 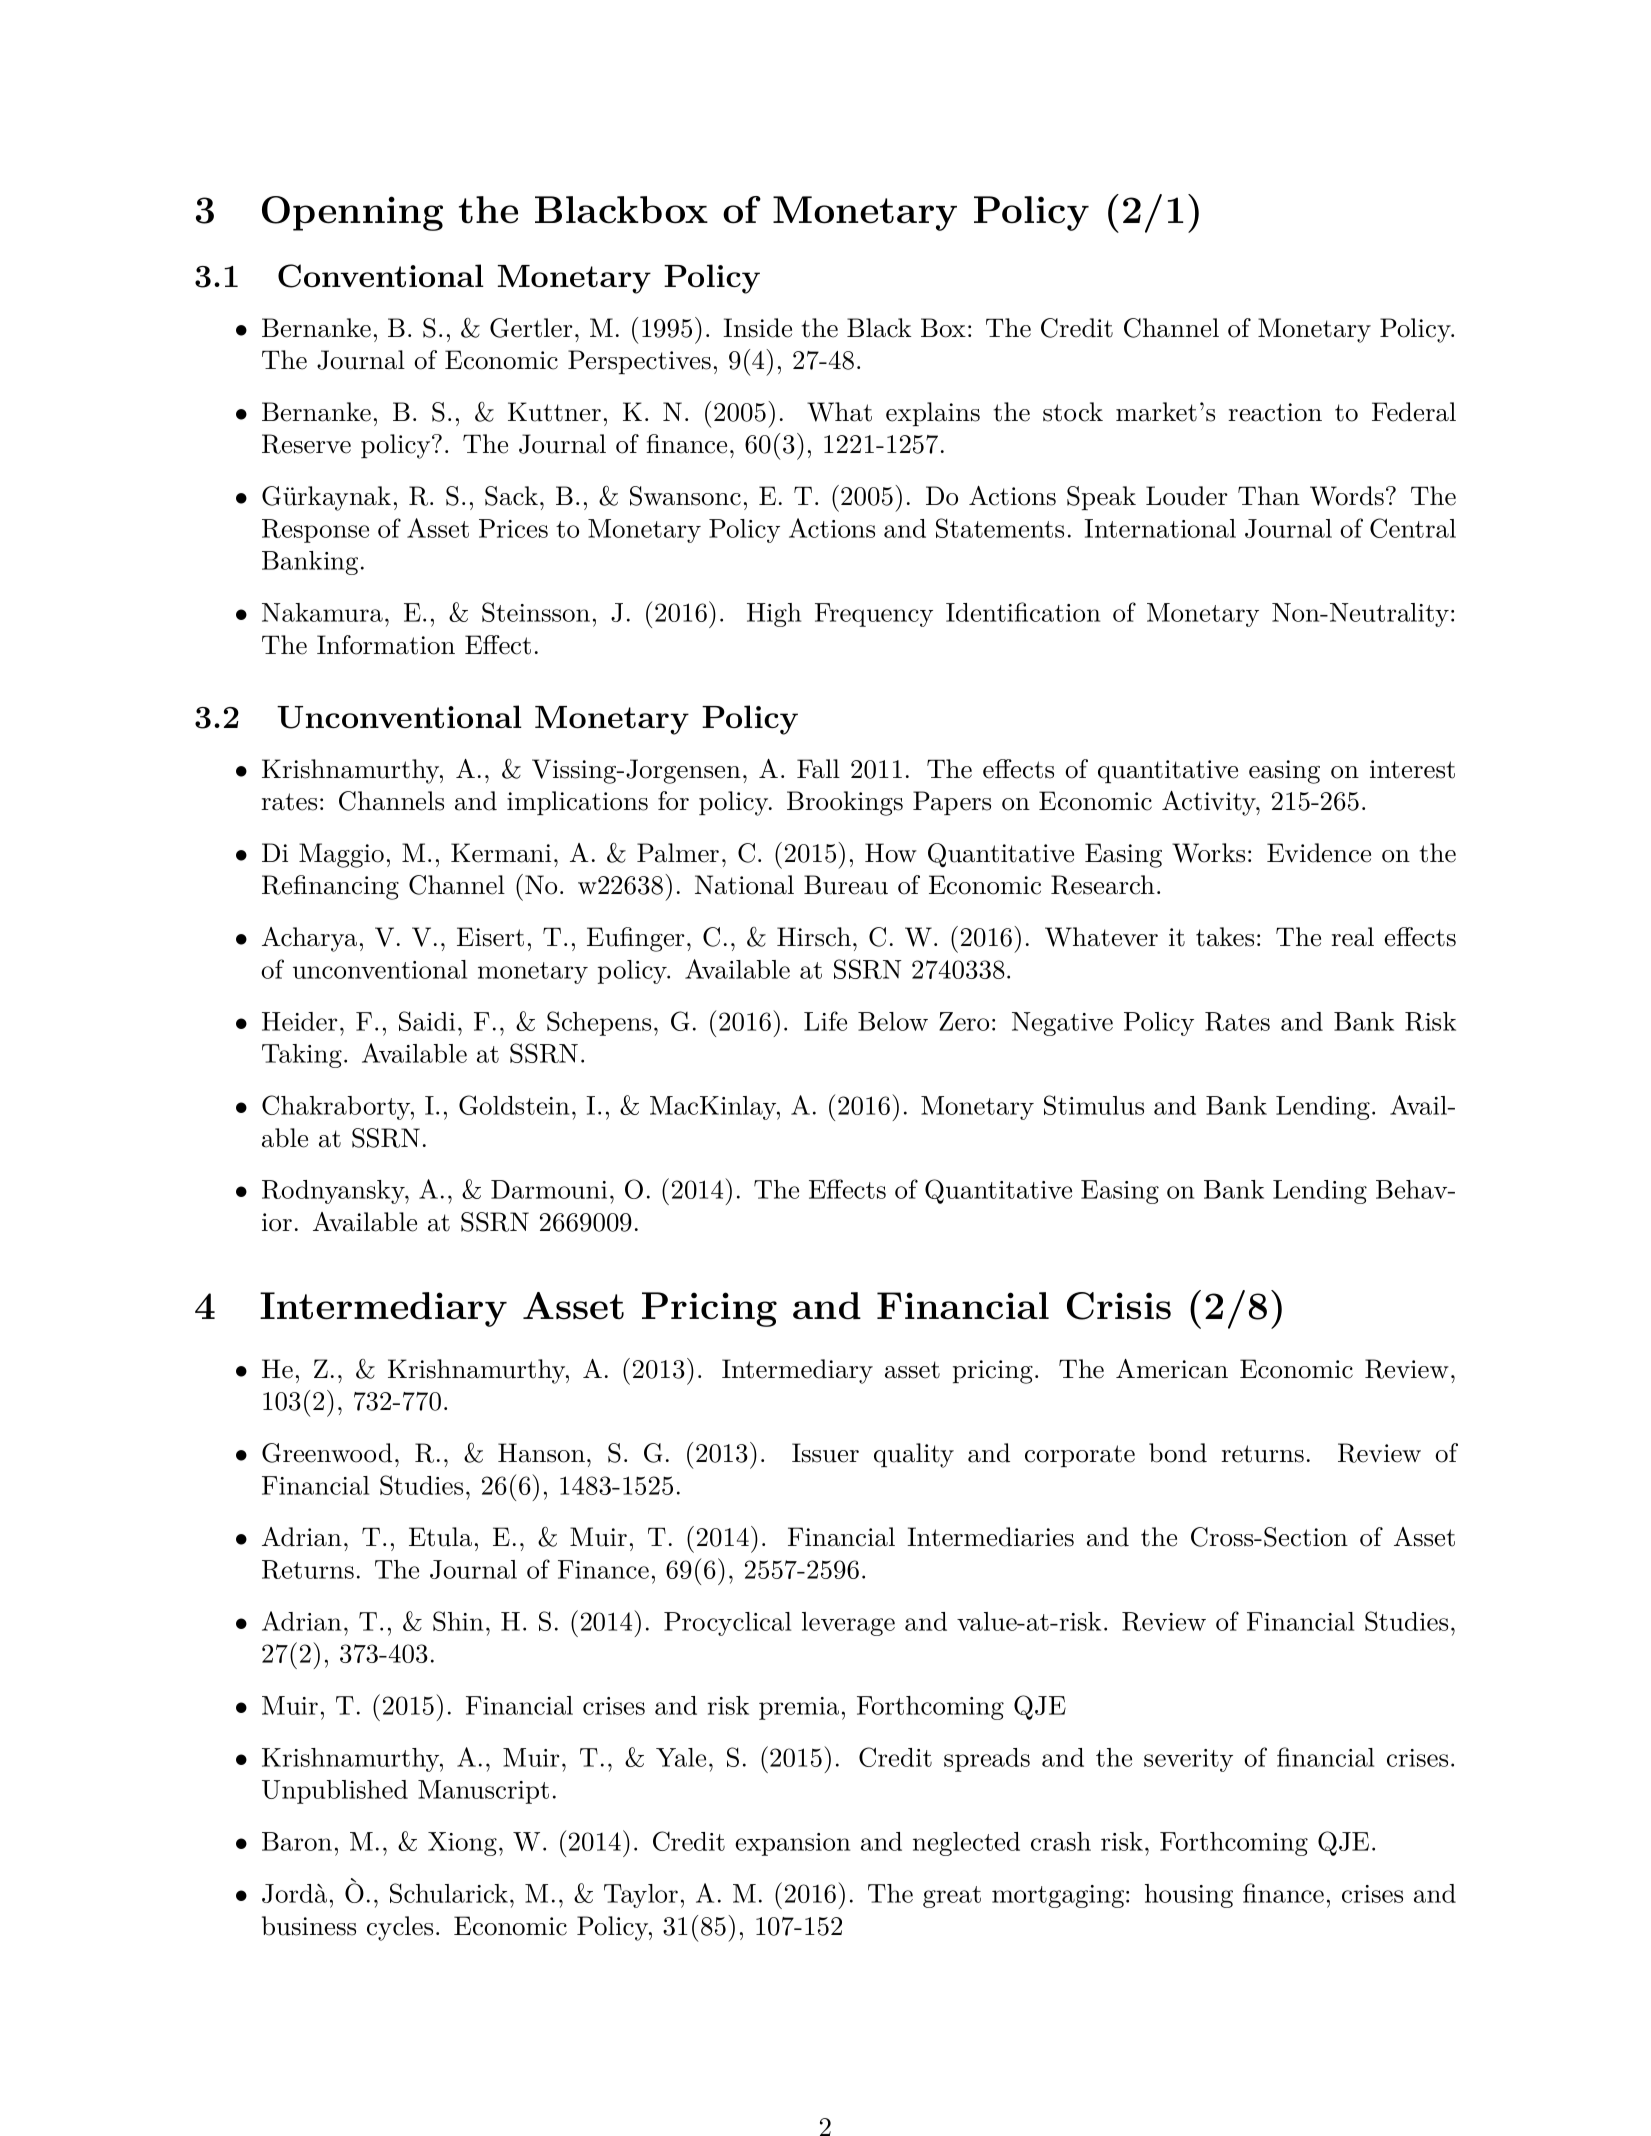 I want to click on Openning, so click(x=352, y=213).
